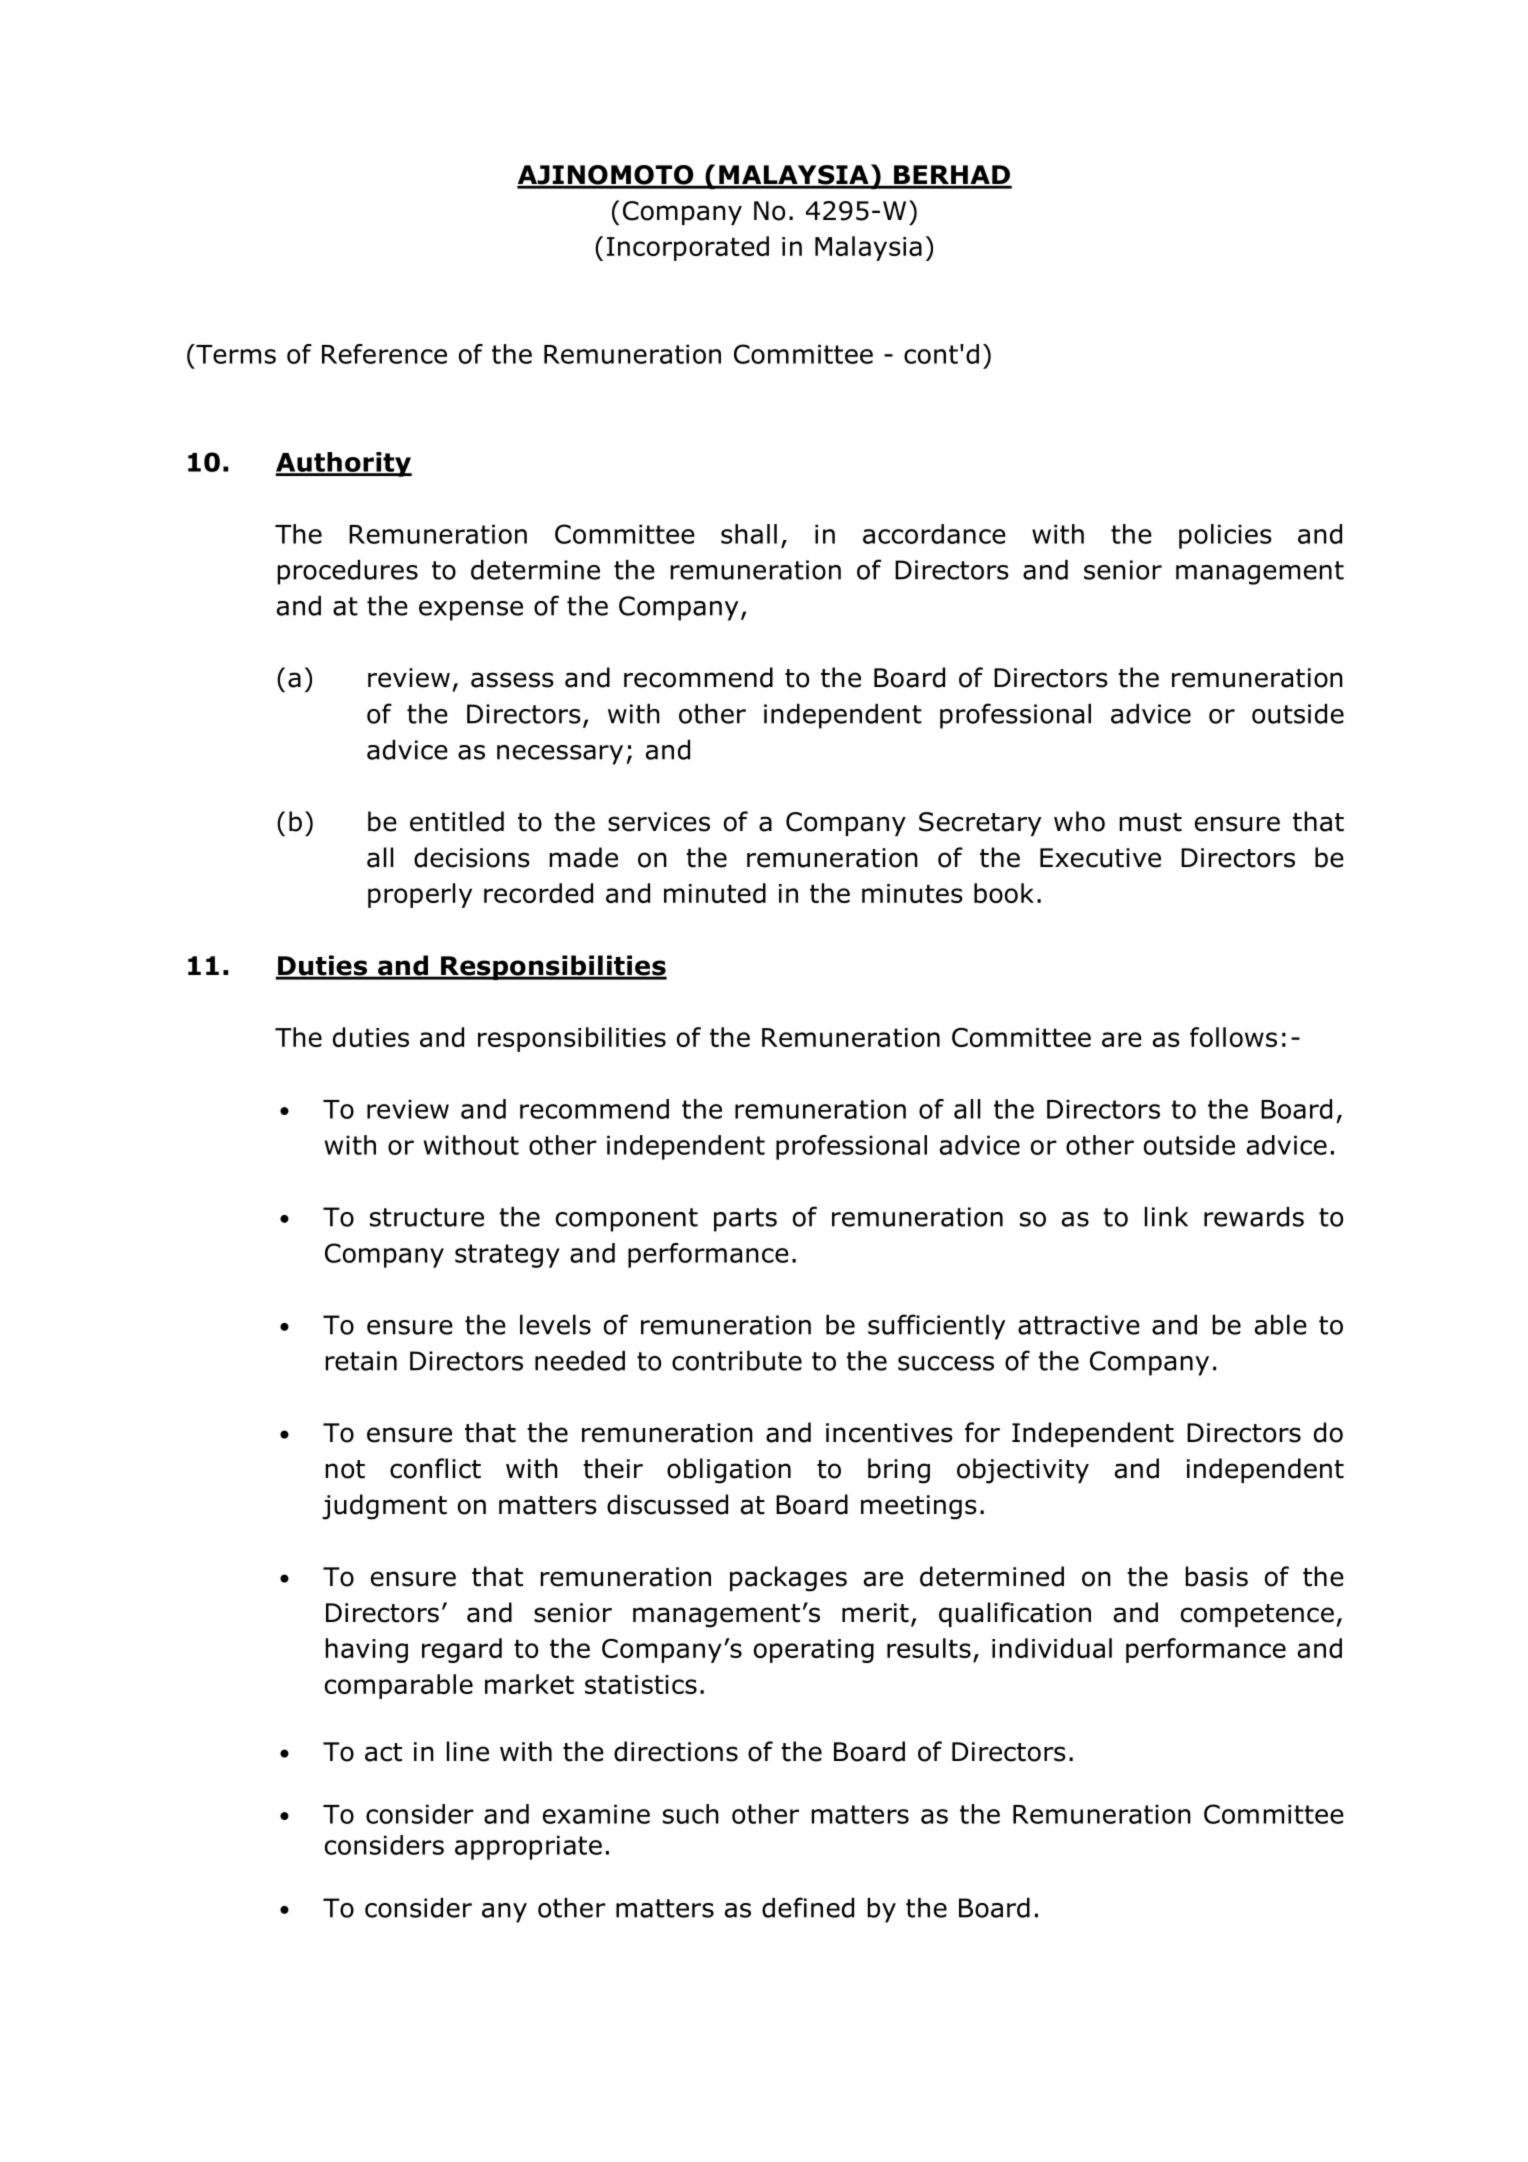 Image resolution: width=1528 pixels, height=2162 pixels. What do you see at coordinates (361, 1361) in the image?
I see `retain` at bounding box center [361, 1361].
